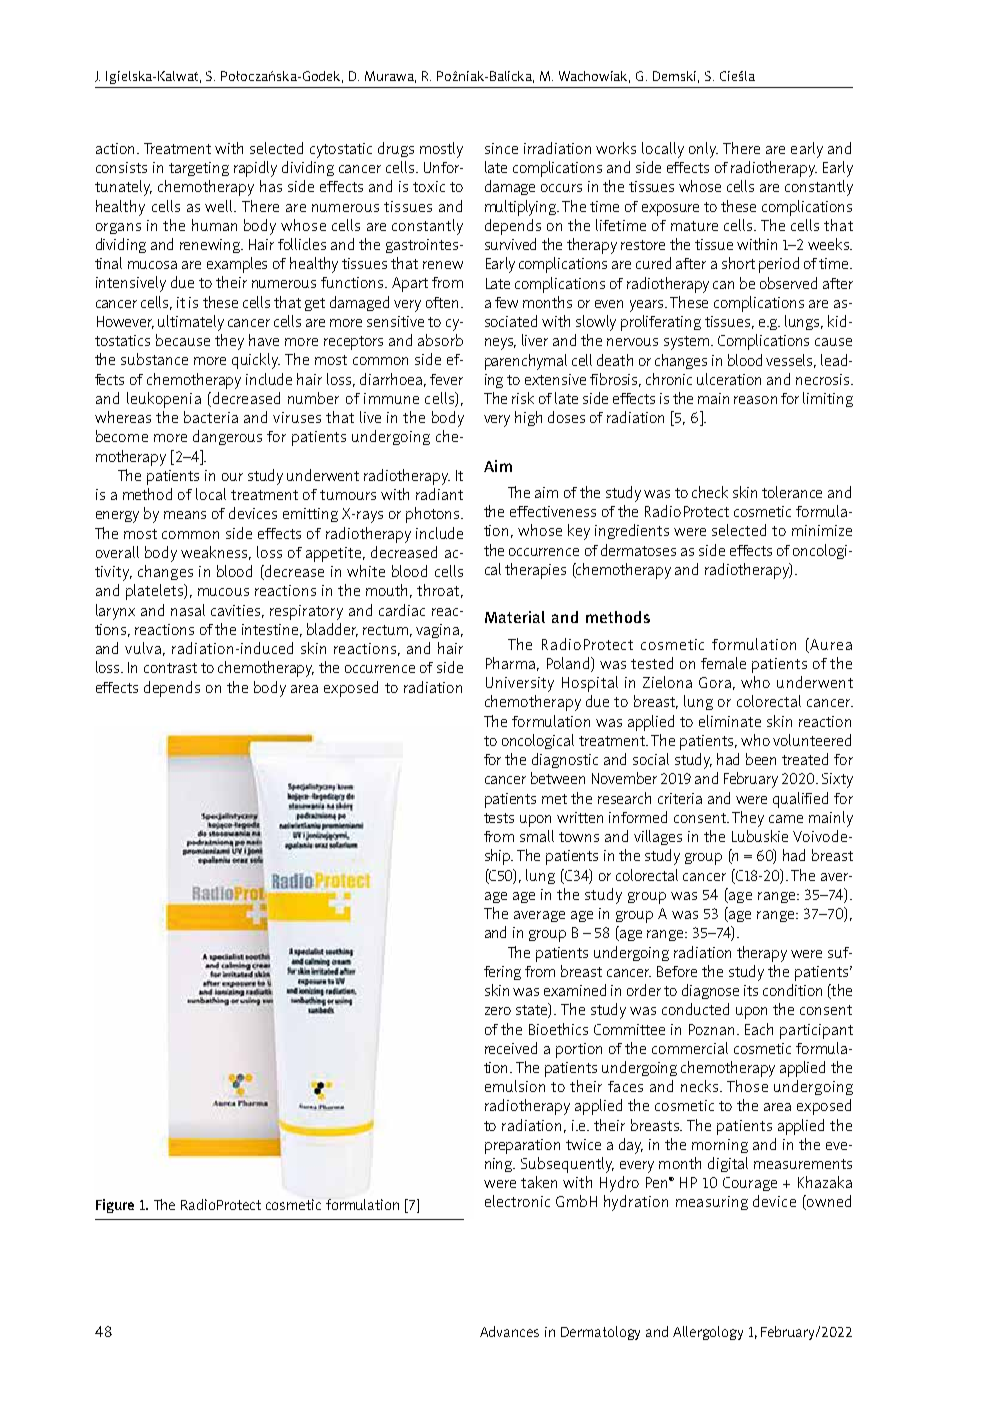 The image size is (995, 1408). Describe the element at coordinates (723, 663) in the image. I see `female` at that location.
